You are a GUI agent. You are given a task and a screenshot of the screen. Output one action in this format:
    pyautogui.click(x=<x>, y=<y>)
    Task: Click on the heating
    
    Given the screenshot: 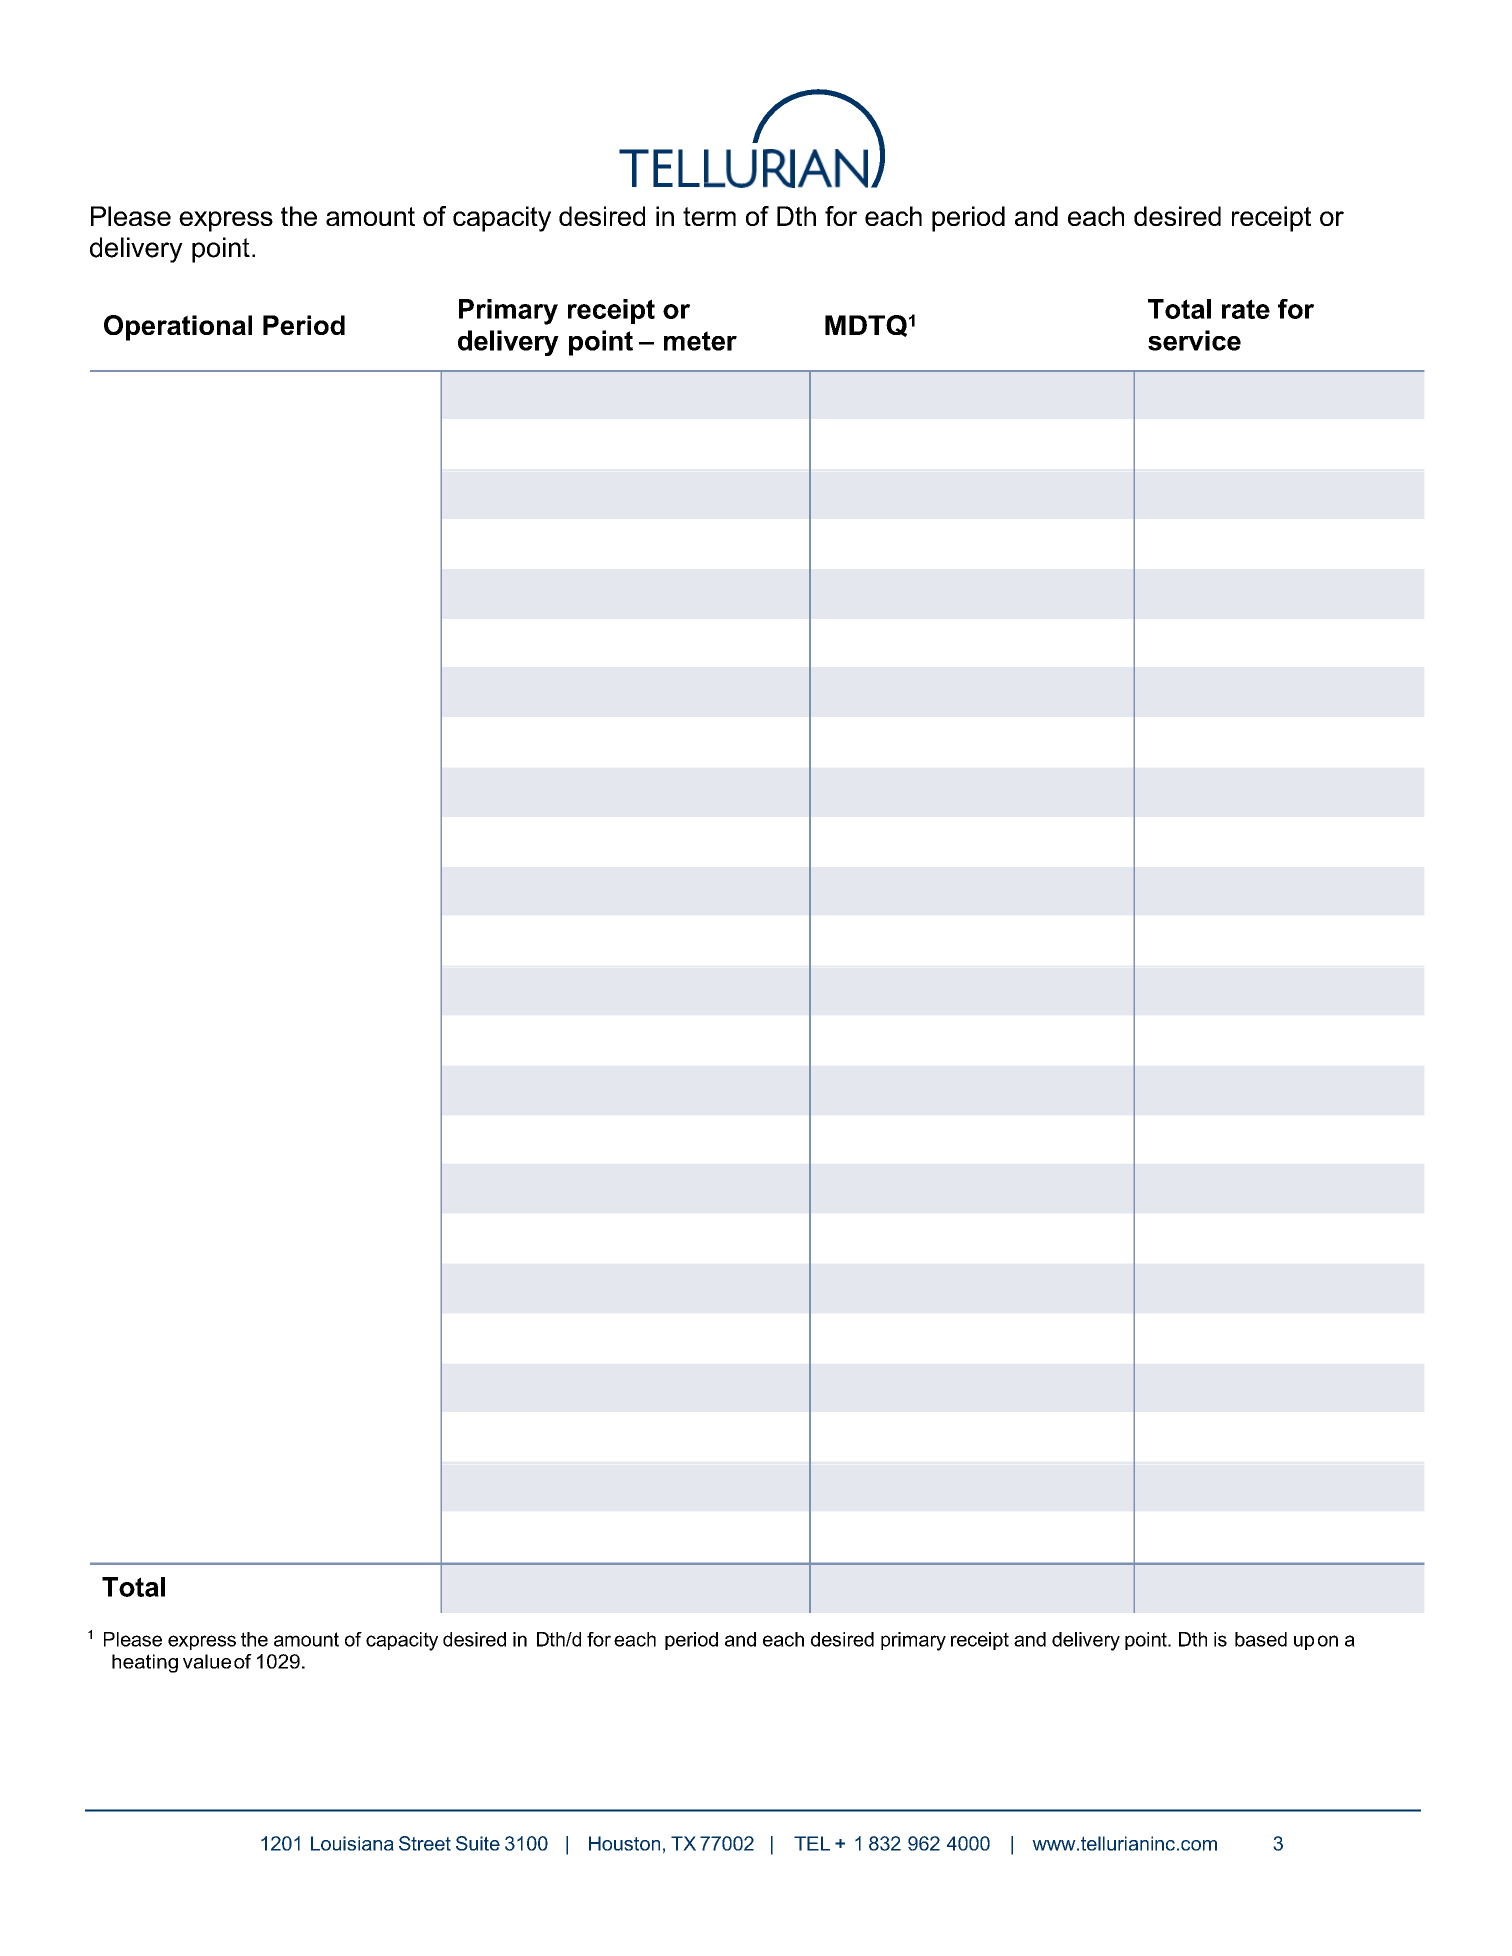 What is the action you would take?
    pyautogui.click(x=145, y=1663)
